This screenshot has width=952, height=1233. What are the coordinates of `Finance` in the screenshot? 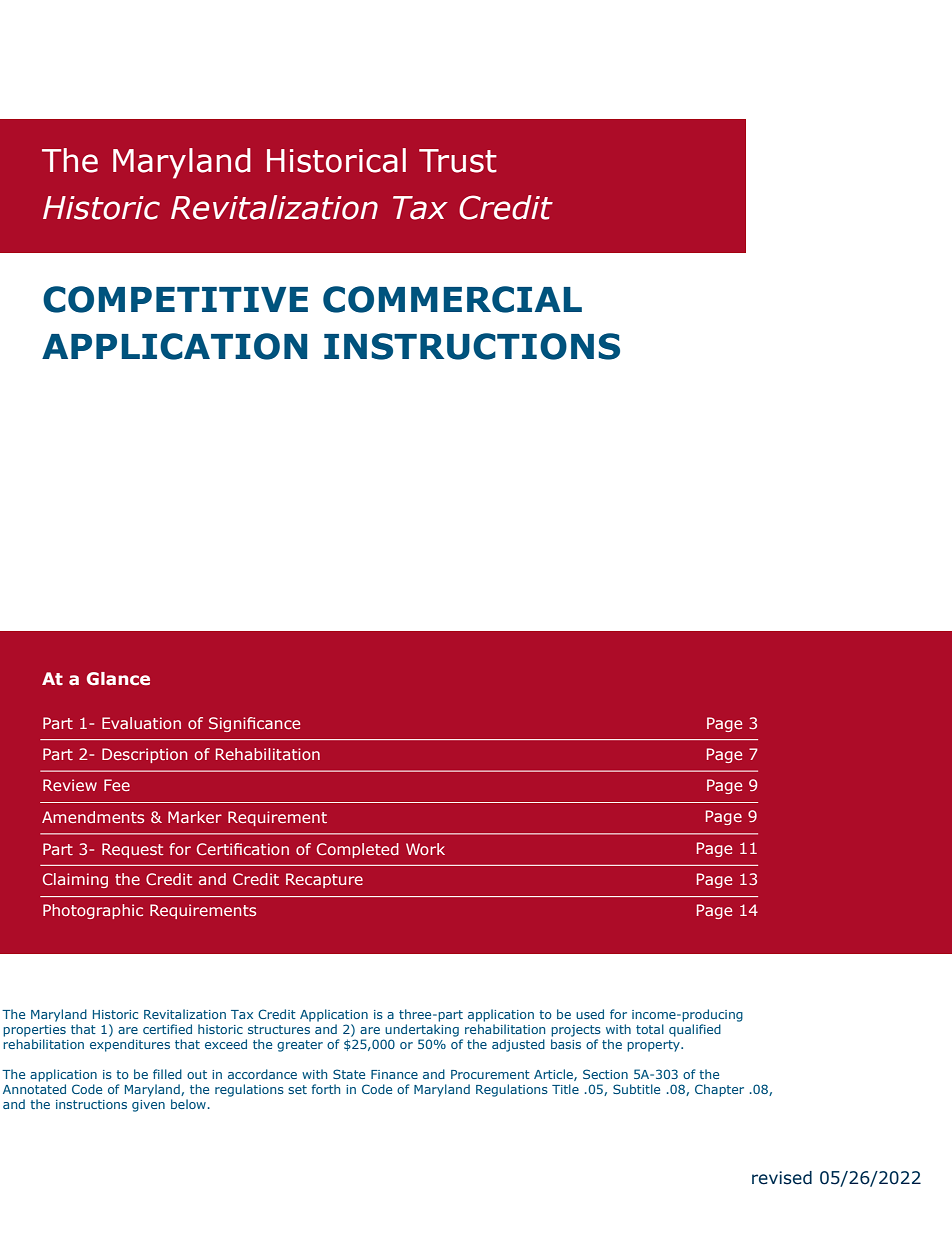 It's located at (394, 1074).
